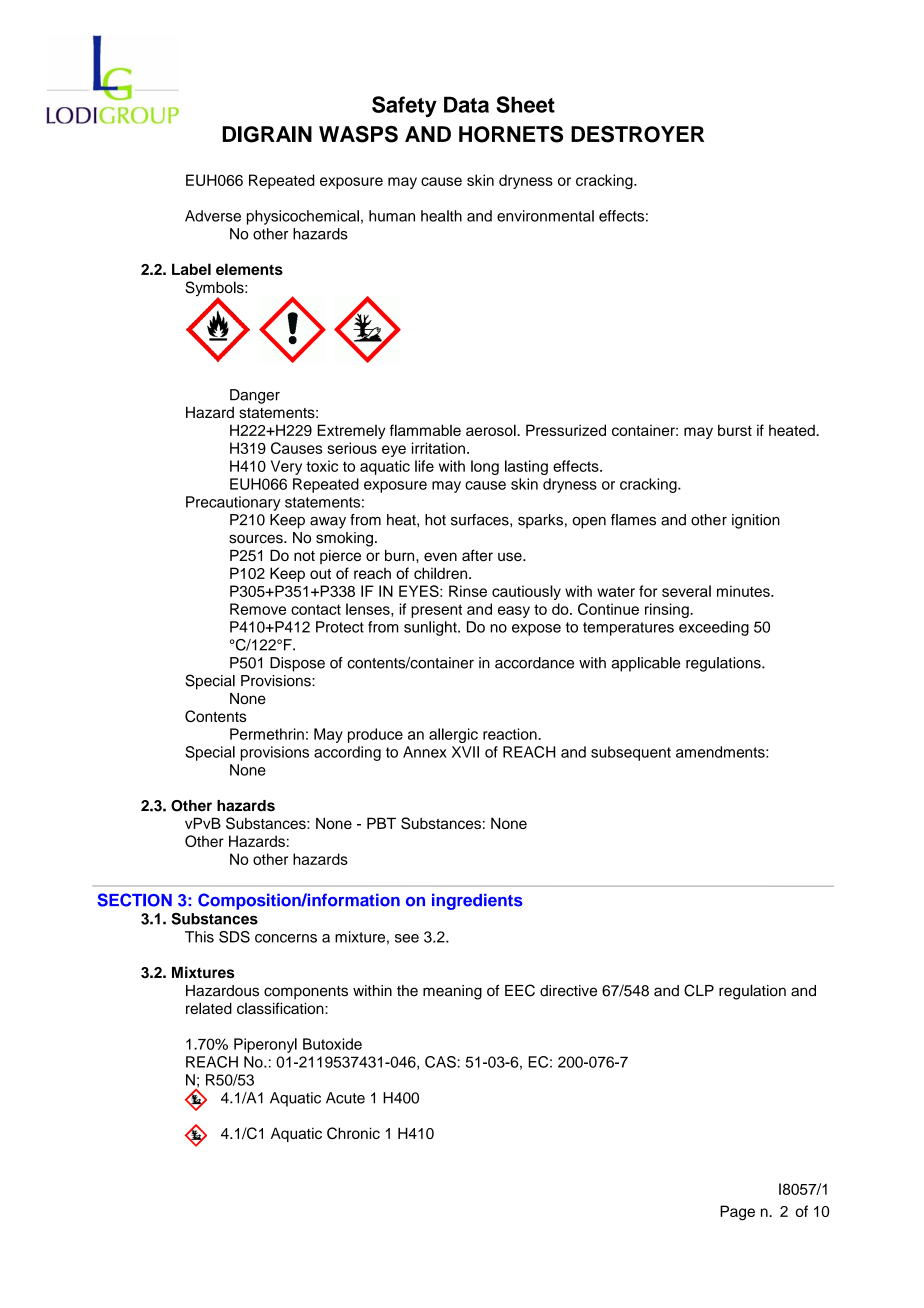 The image size is (924, 1308). I want to click on CLP, so click(699, 990).
